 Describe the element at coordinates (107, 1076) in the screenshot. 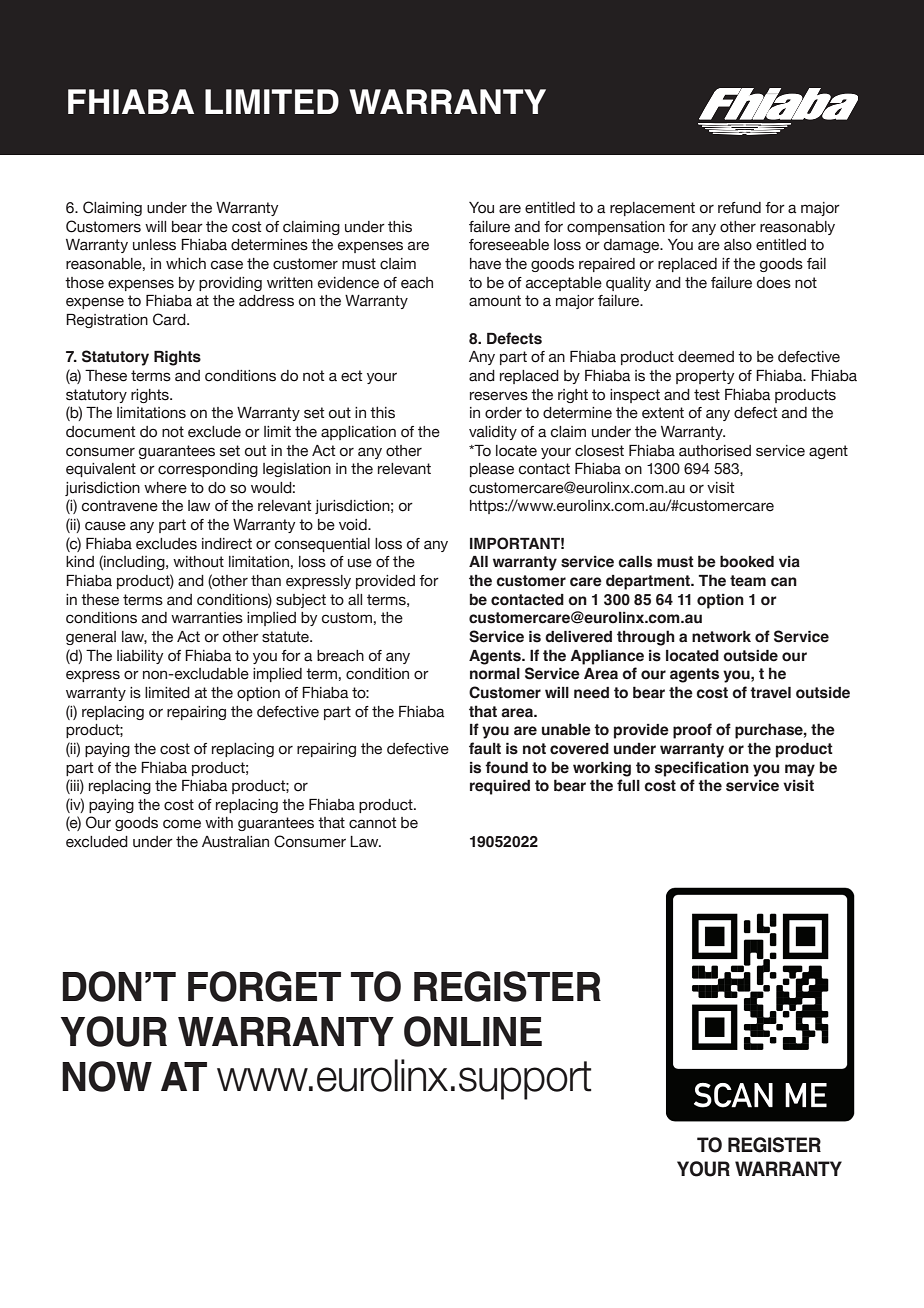

I see `NOW` at that location.
